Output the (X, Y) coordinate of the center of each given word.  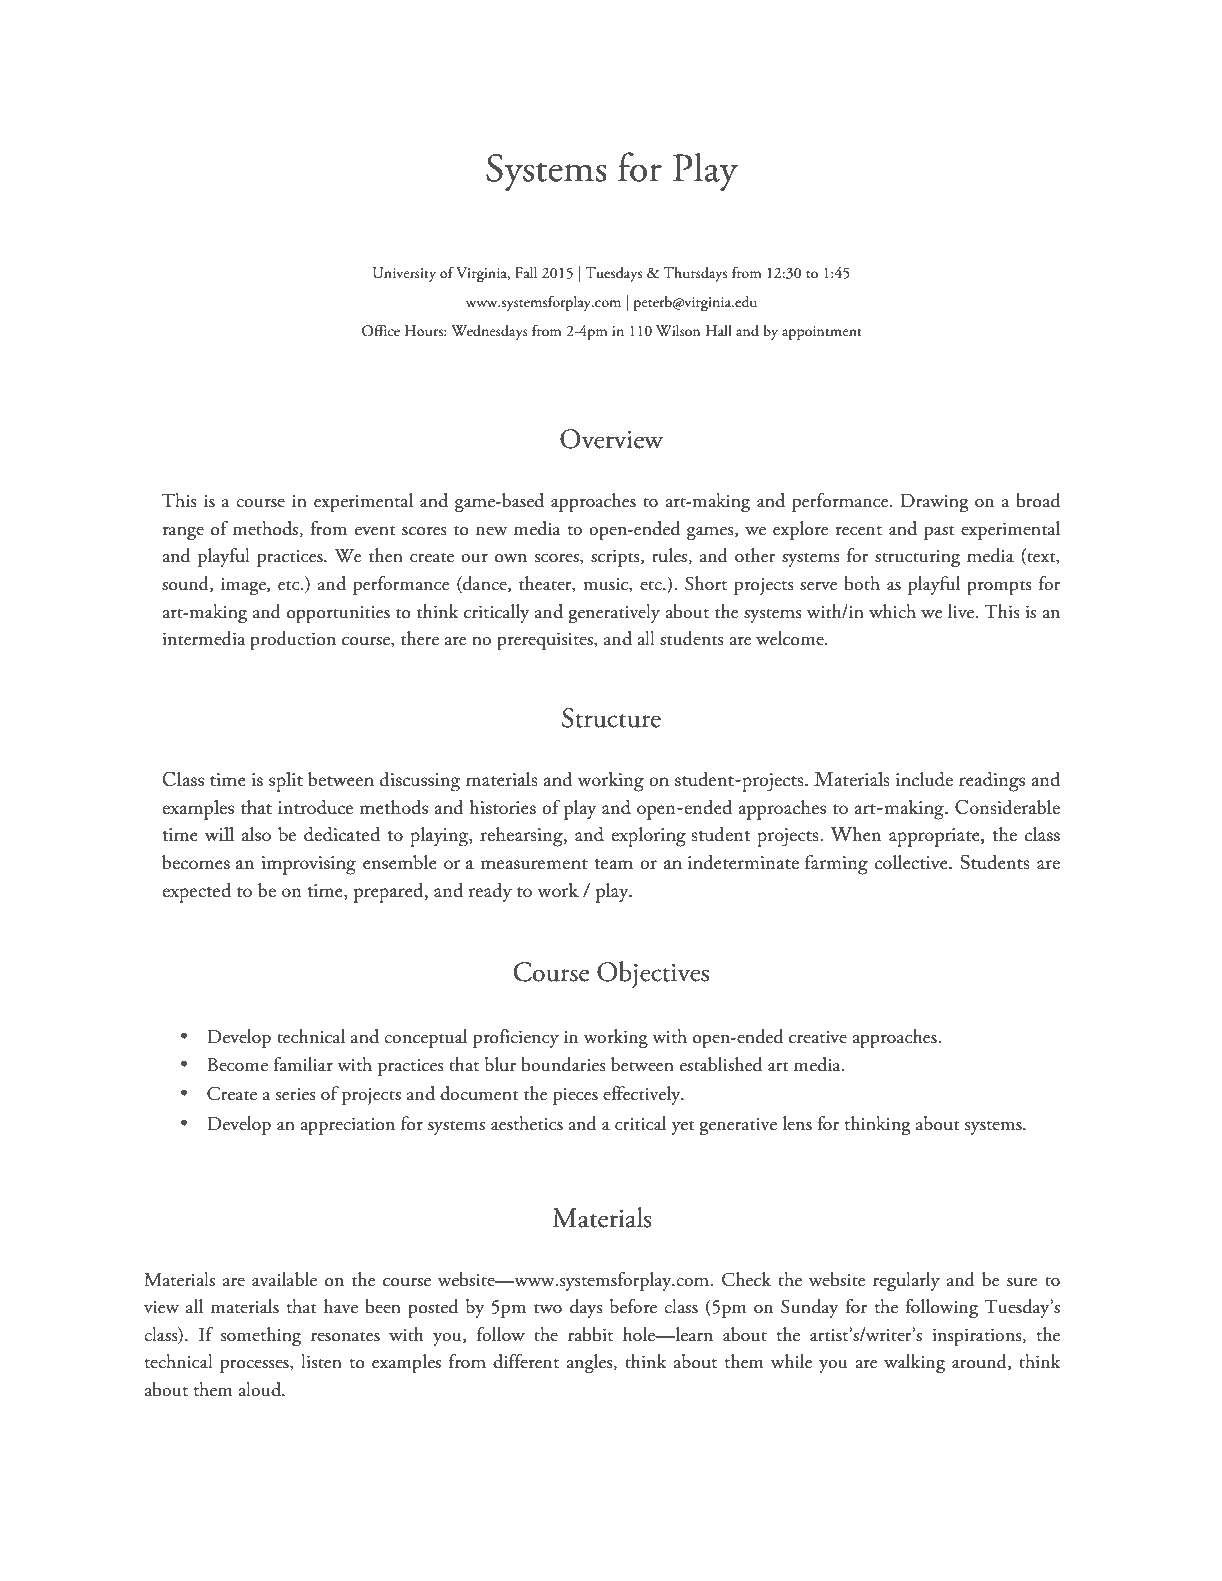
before (633, 1306)
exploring (648, 837)
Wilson (678, 330)
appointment (822, 333)
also (256, 834)
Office (381, 330)
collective (912, 862)
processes (255, 1366)
